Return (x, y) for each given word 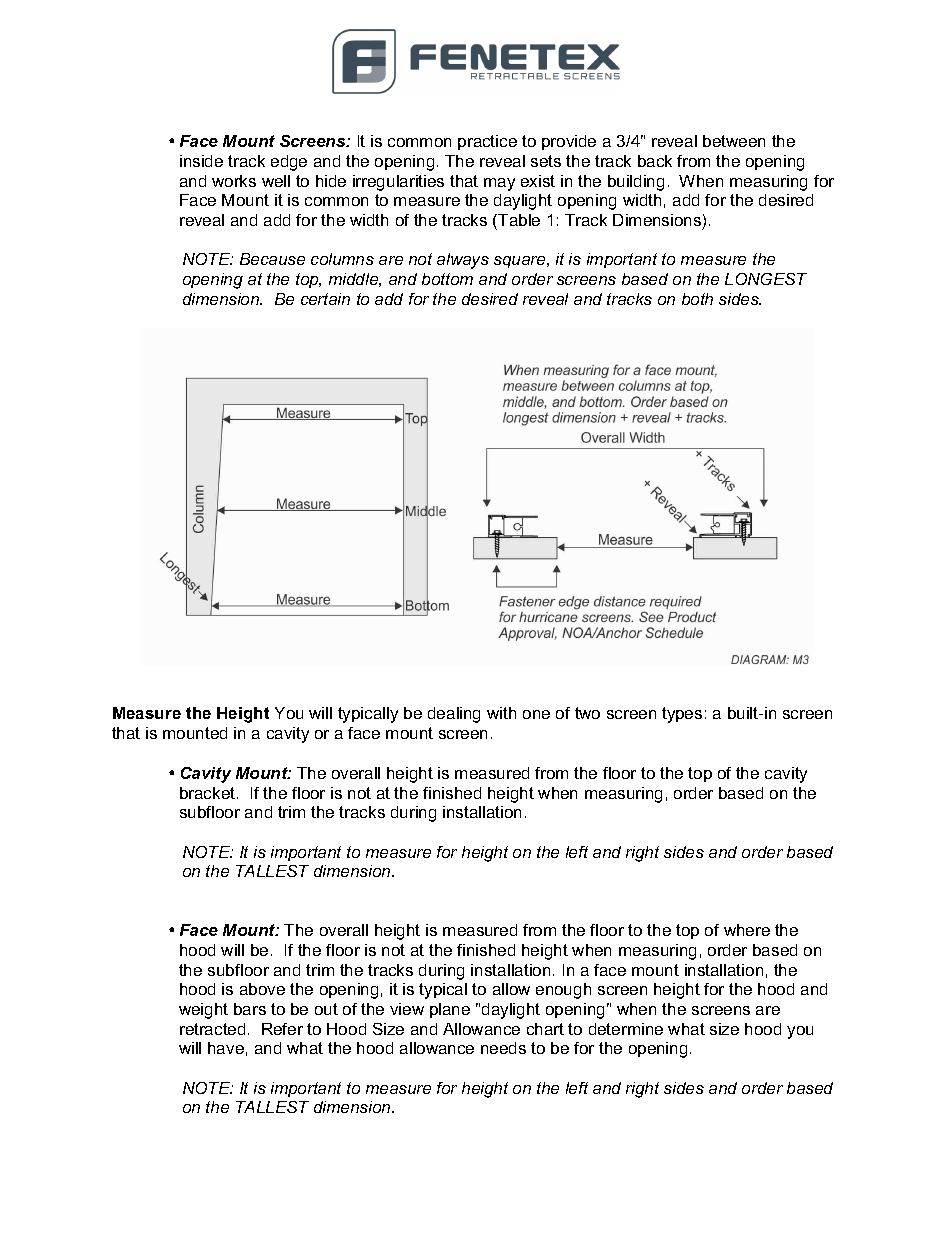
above (262, 989)
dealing (454, 715)
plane (450, 1010)
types (682, 715)
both (697, 299)
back (655, 161)
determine (626, 1029)
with (501, 713)
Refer (282, 1029)
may (499, 184)
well (276, 181)
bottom (447, 279)
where (747, 930)
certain (325, 299)
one (536, 714)
